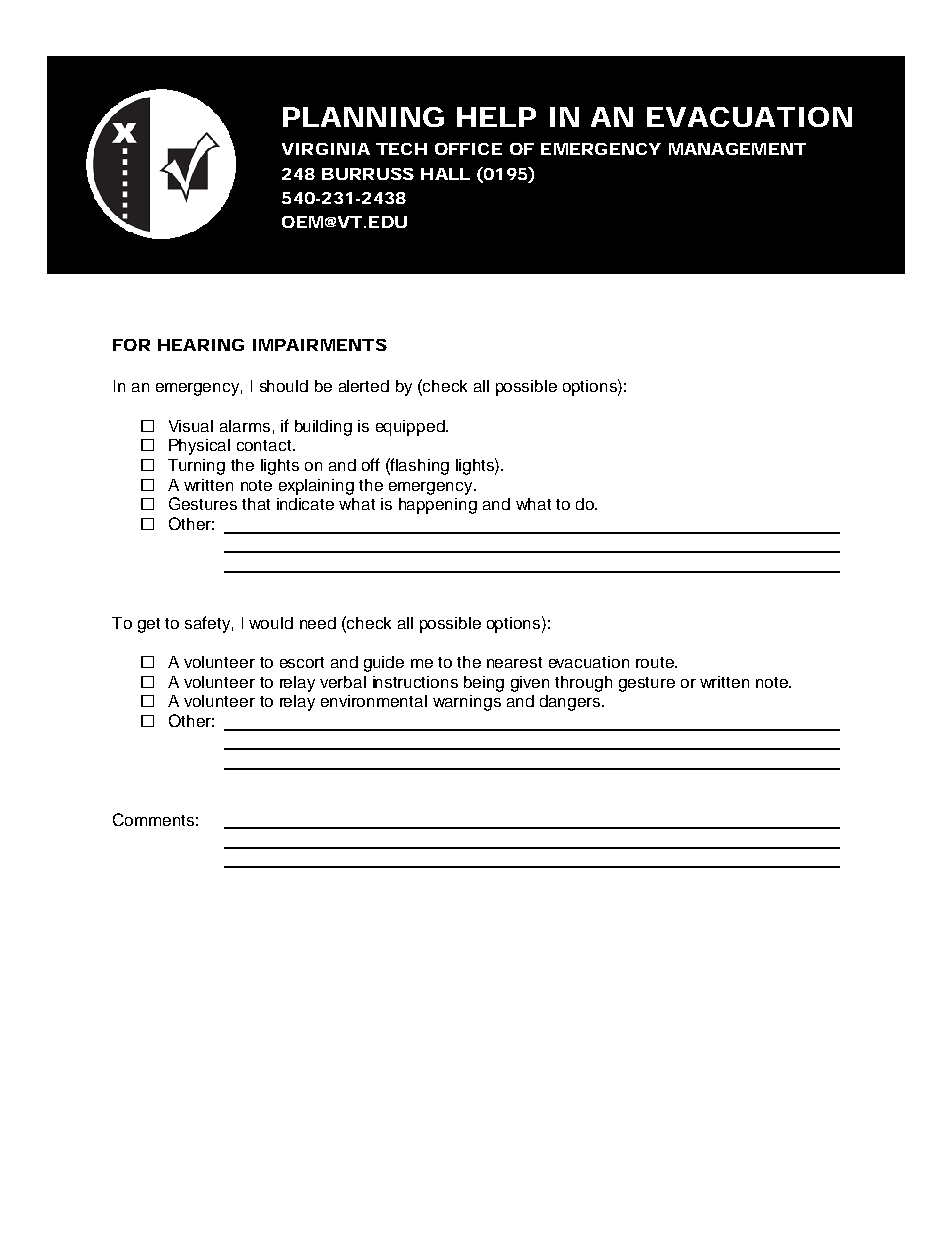 This screenshot has width=952, height=1233. What do you see at coordinates (302, 662) in the screenshot?
I see `escort` at bounding box center [302, 662].
